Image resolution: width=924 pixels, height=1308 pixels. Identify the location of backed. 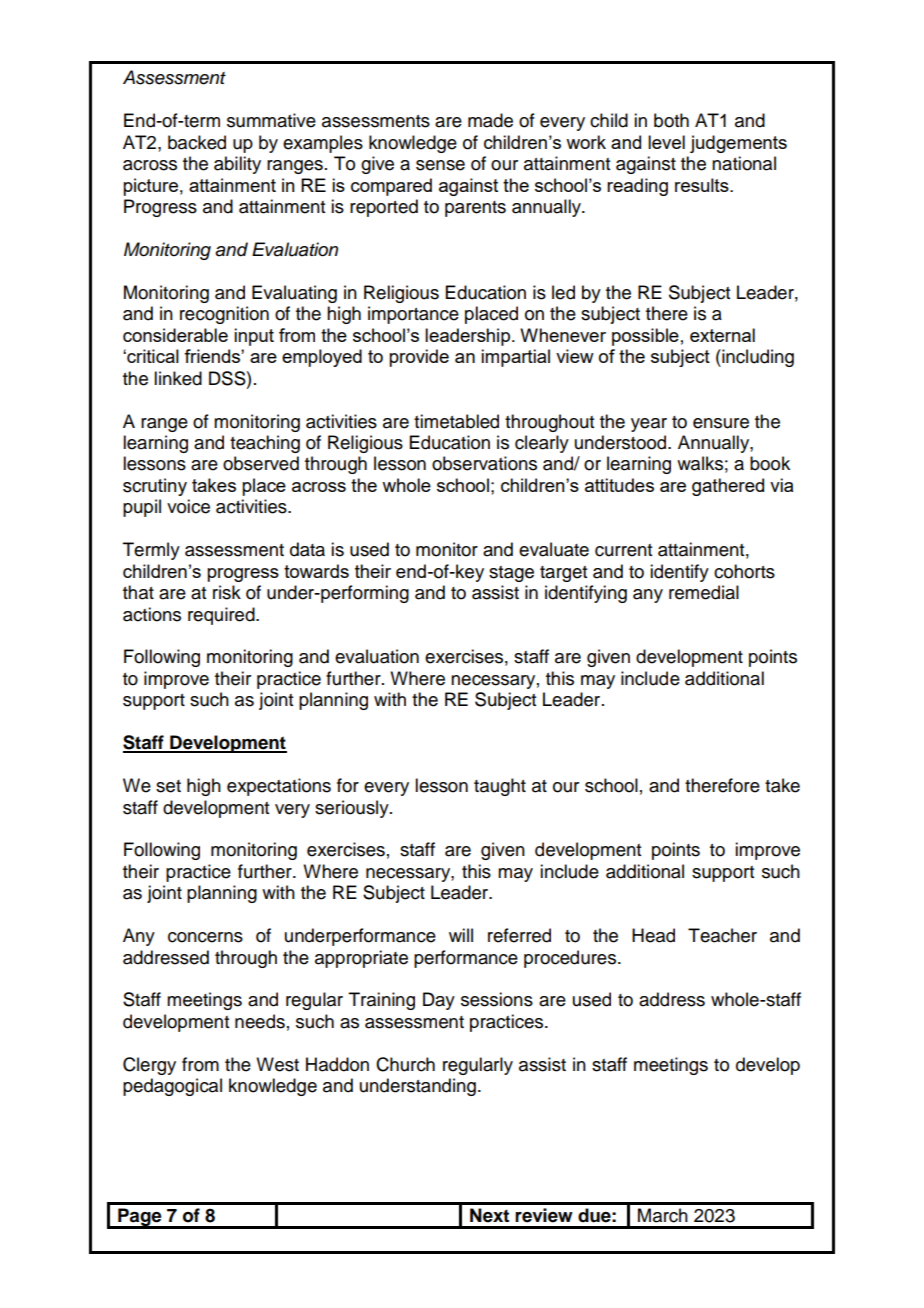
(197, 142).
